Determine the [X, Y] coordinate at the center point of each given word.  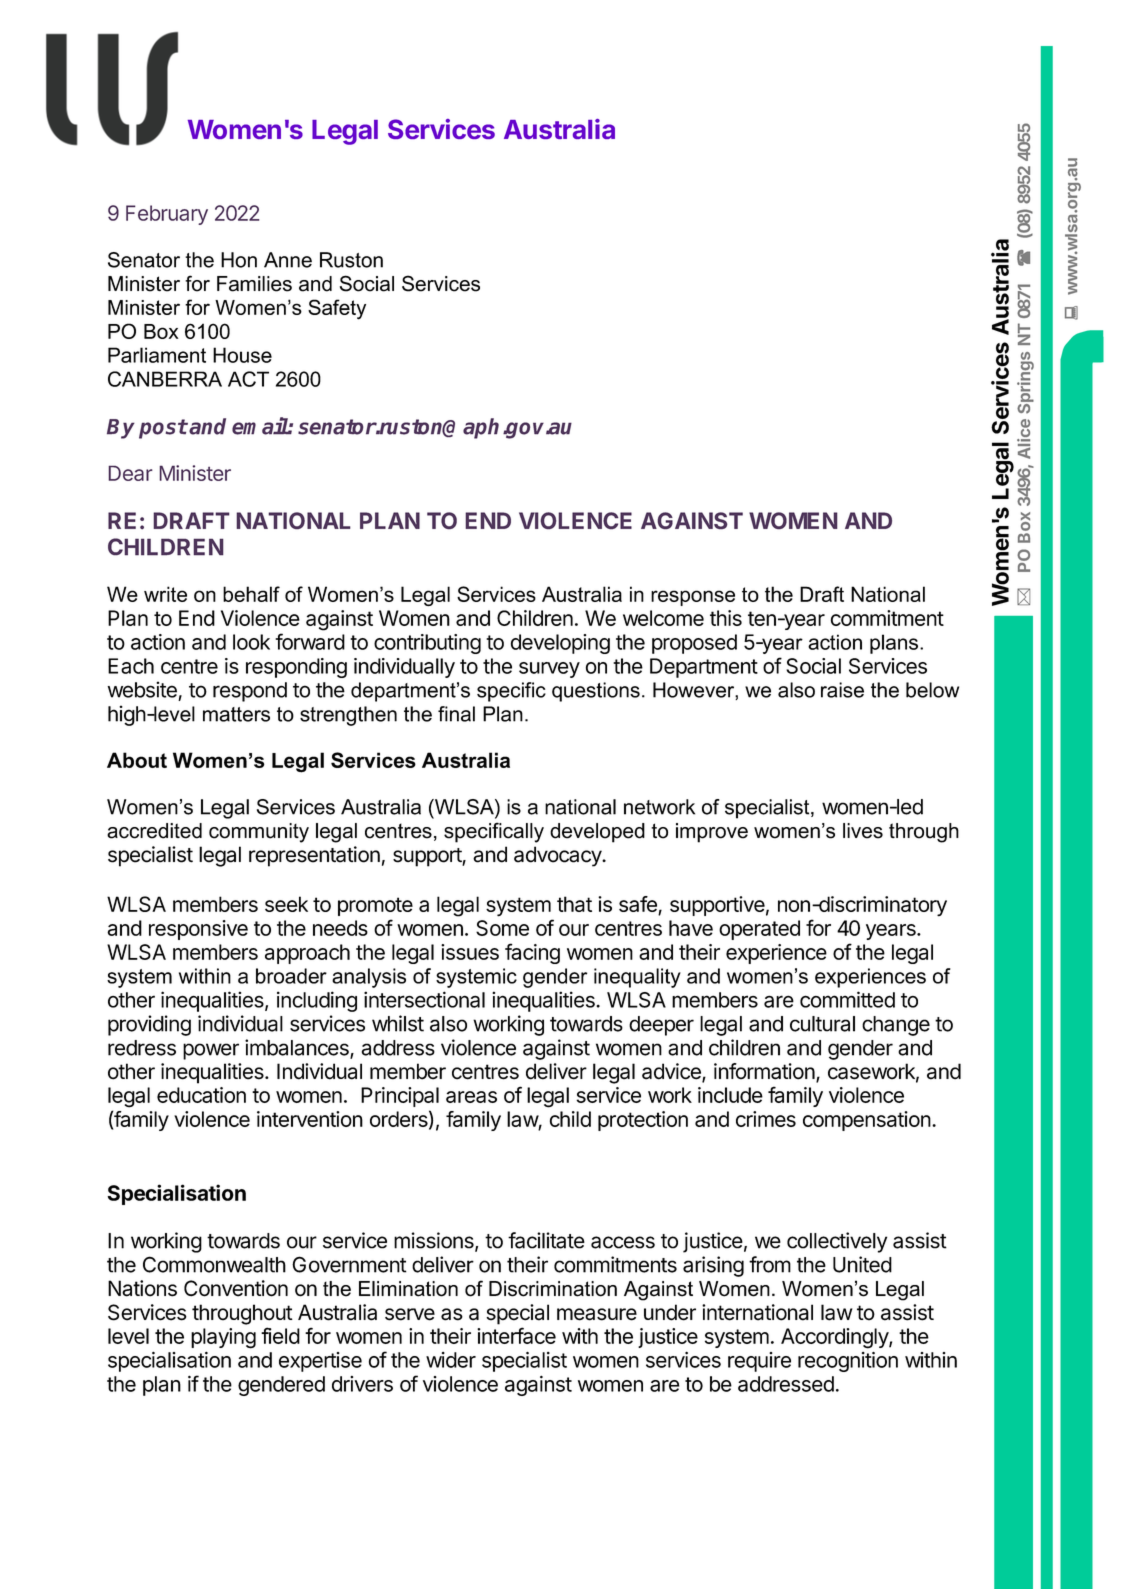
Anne [288, 260]
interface [516, 1335]
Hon [239, 260]
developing [560, 644]
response [693, 598]
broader [291, 976]
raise [842, 690]
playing [223, 1338]
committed [847, 999]
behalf [251, 594]
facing [532, 953]
